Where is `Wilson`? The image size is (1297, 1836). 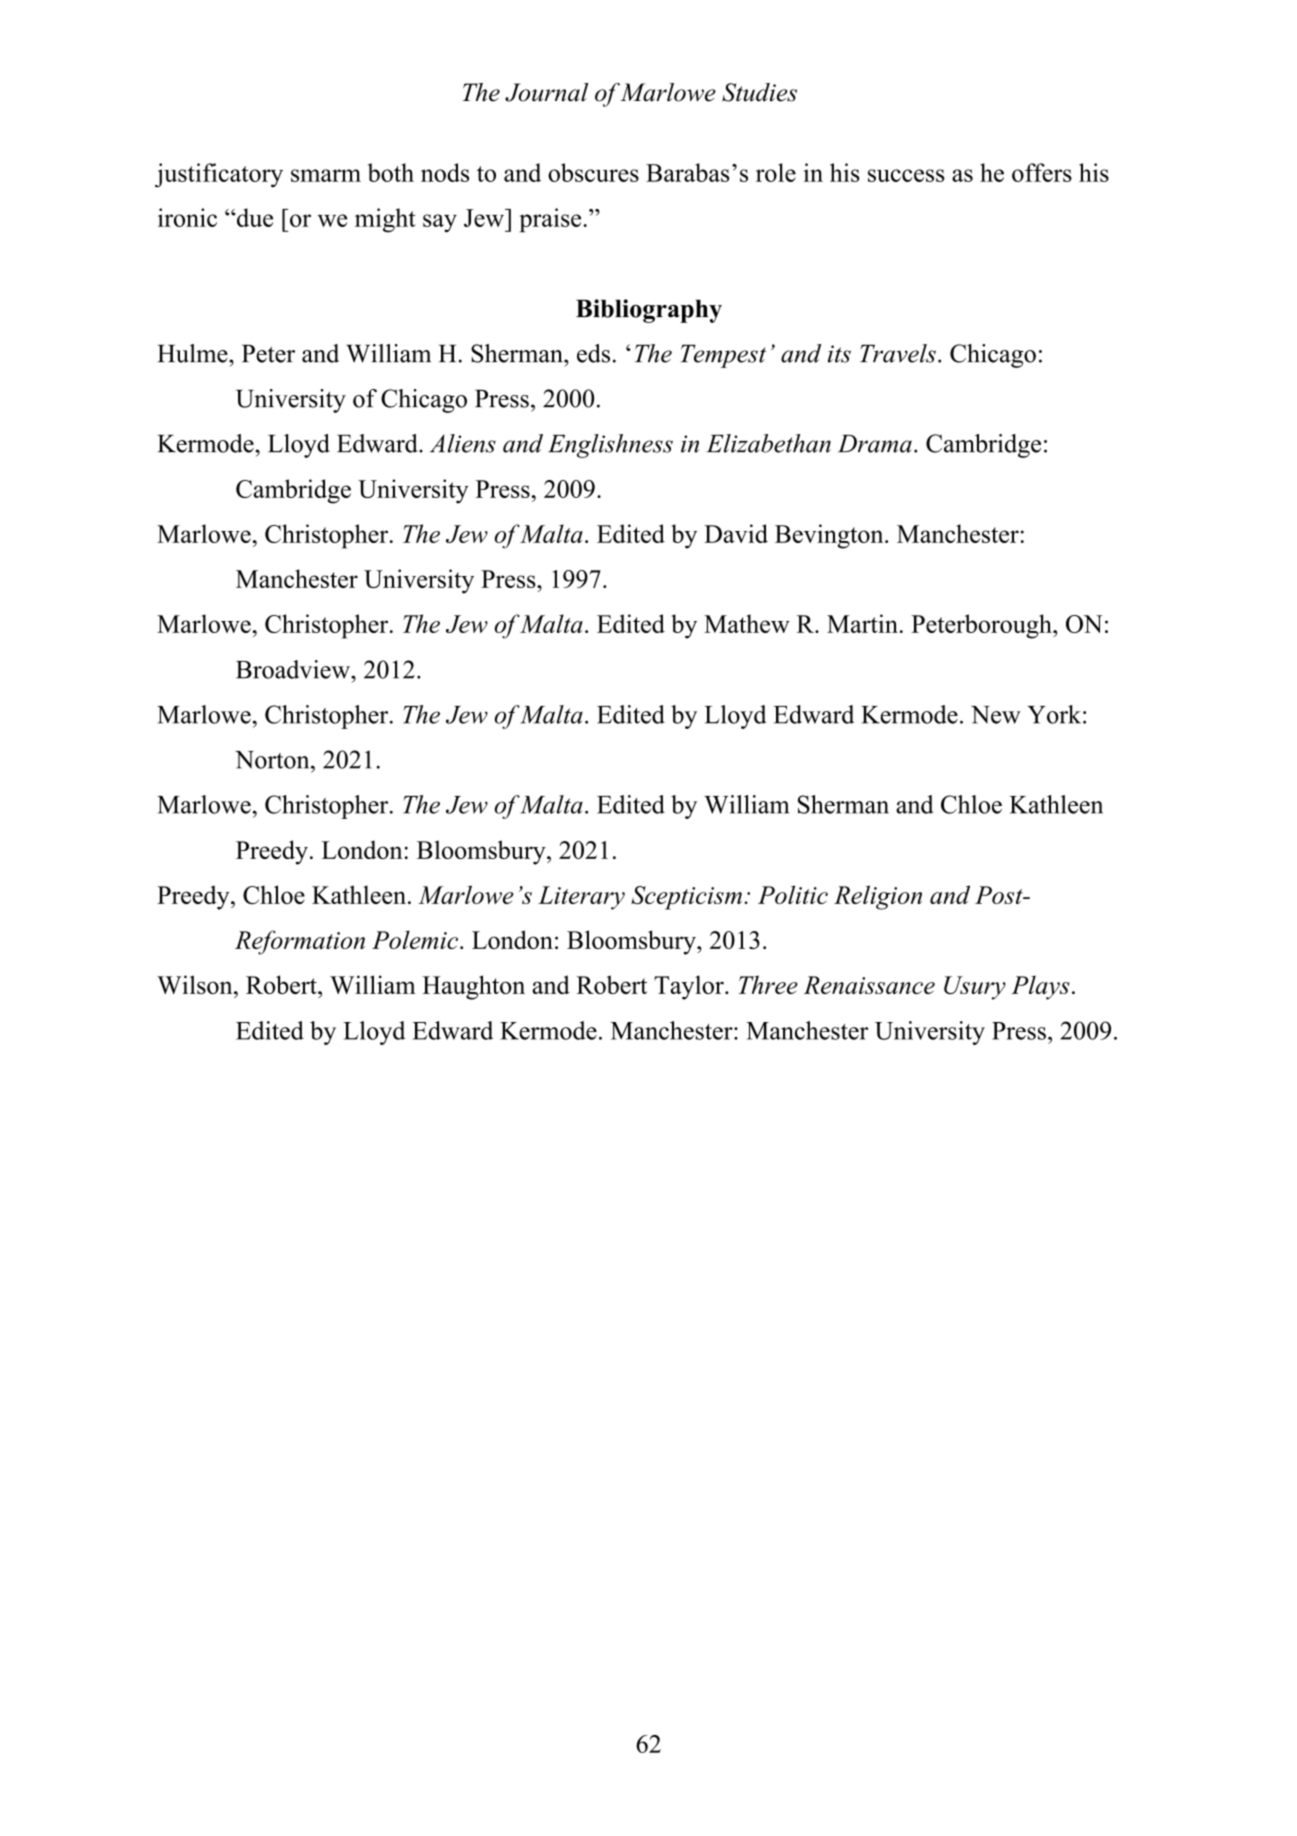 Wilson is located at coordinates (196, 984).
